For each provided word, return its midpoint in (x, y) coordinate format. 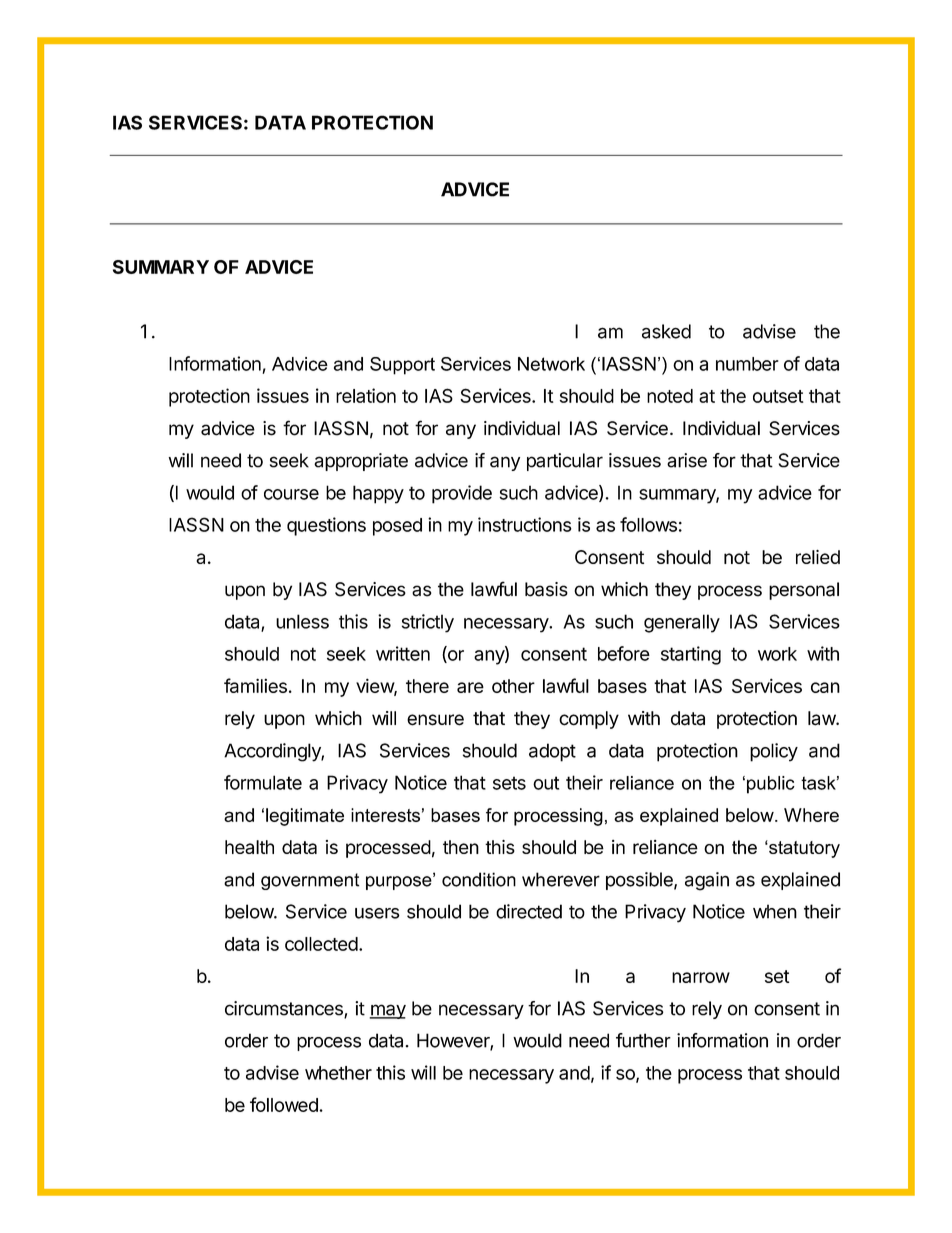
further (643, 1040)
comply (589, 720)
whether (338, 1073)
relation (366, 395)
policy (774, 752)
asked (666, 331)
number (747, 364)
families (255, 685)
